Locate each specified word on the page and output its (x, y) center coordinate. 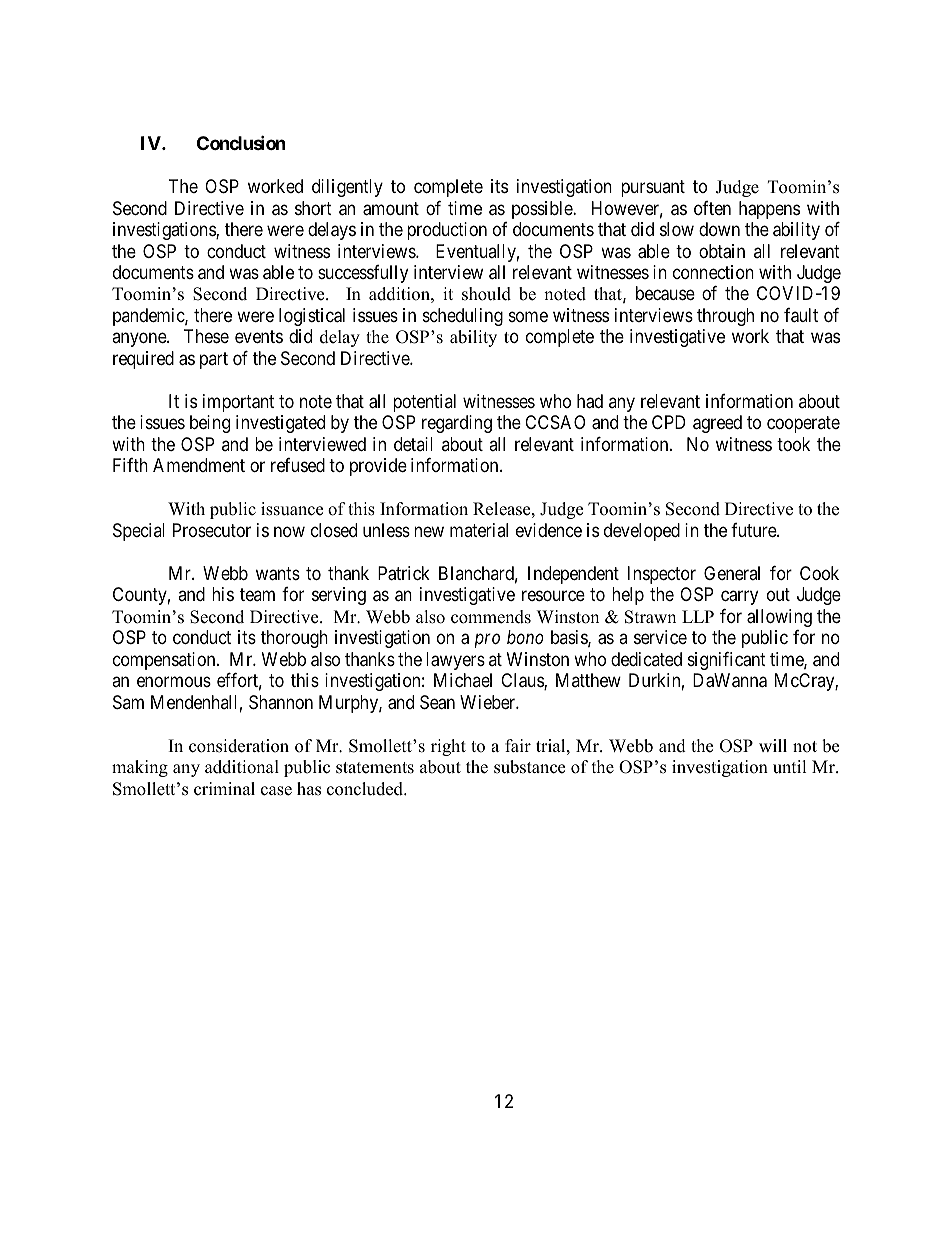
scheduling (463, 317)
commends (491, 617)
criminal (224, 789)
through (725, 317)
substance (529, 767)
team (257, 595)
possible (543, 210)
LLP (698, 616)
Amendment (199, 465)
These (206, 336)
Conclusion (241, 143)
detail (413, 444)
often (712, 208)
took (793, 444)
